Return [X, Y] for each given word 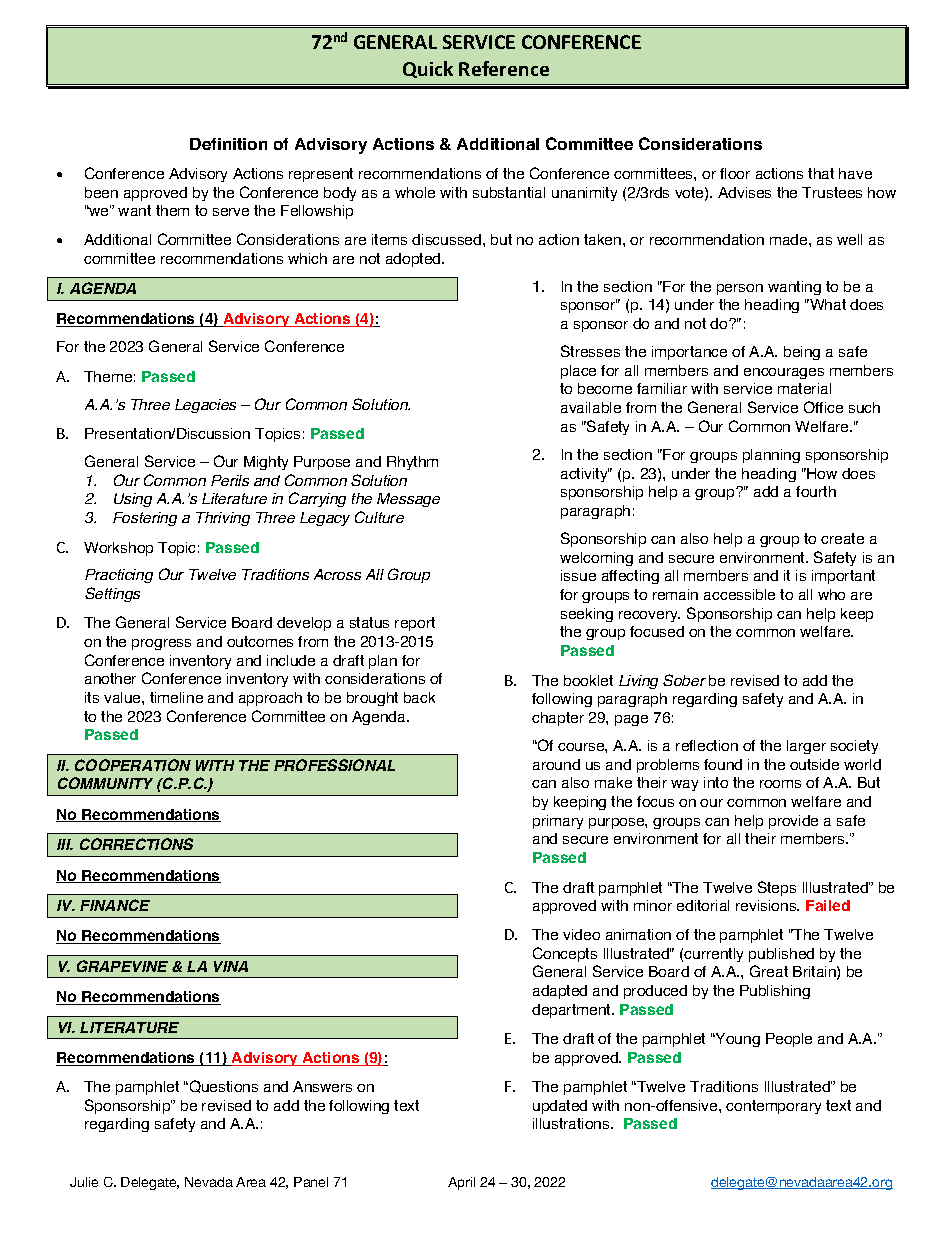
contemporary [773, 1107]
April [461, 1183]
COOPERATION [133, 765]
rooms [780, 784]
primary [558, 822]
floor [735, 173]
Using [133, 500]
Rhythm [412, 463]
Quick [428, 69]
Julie [84, 1182]
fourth [816, 491]
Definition [228, 144]
